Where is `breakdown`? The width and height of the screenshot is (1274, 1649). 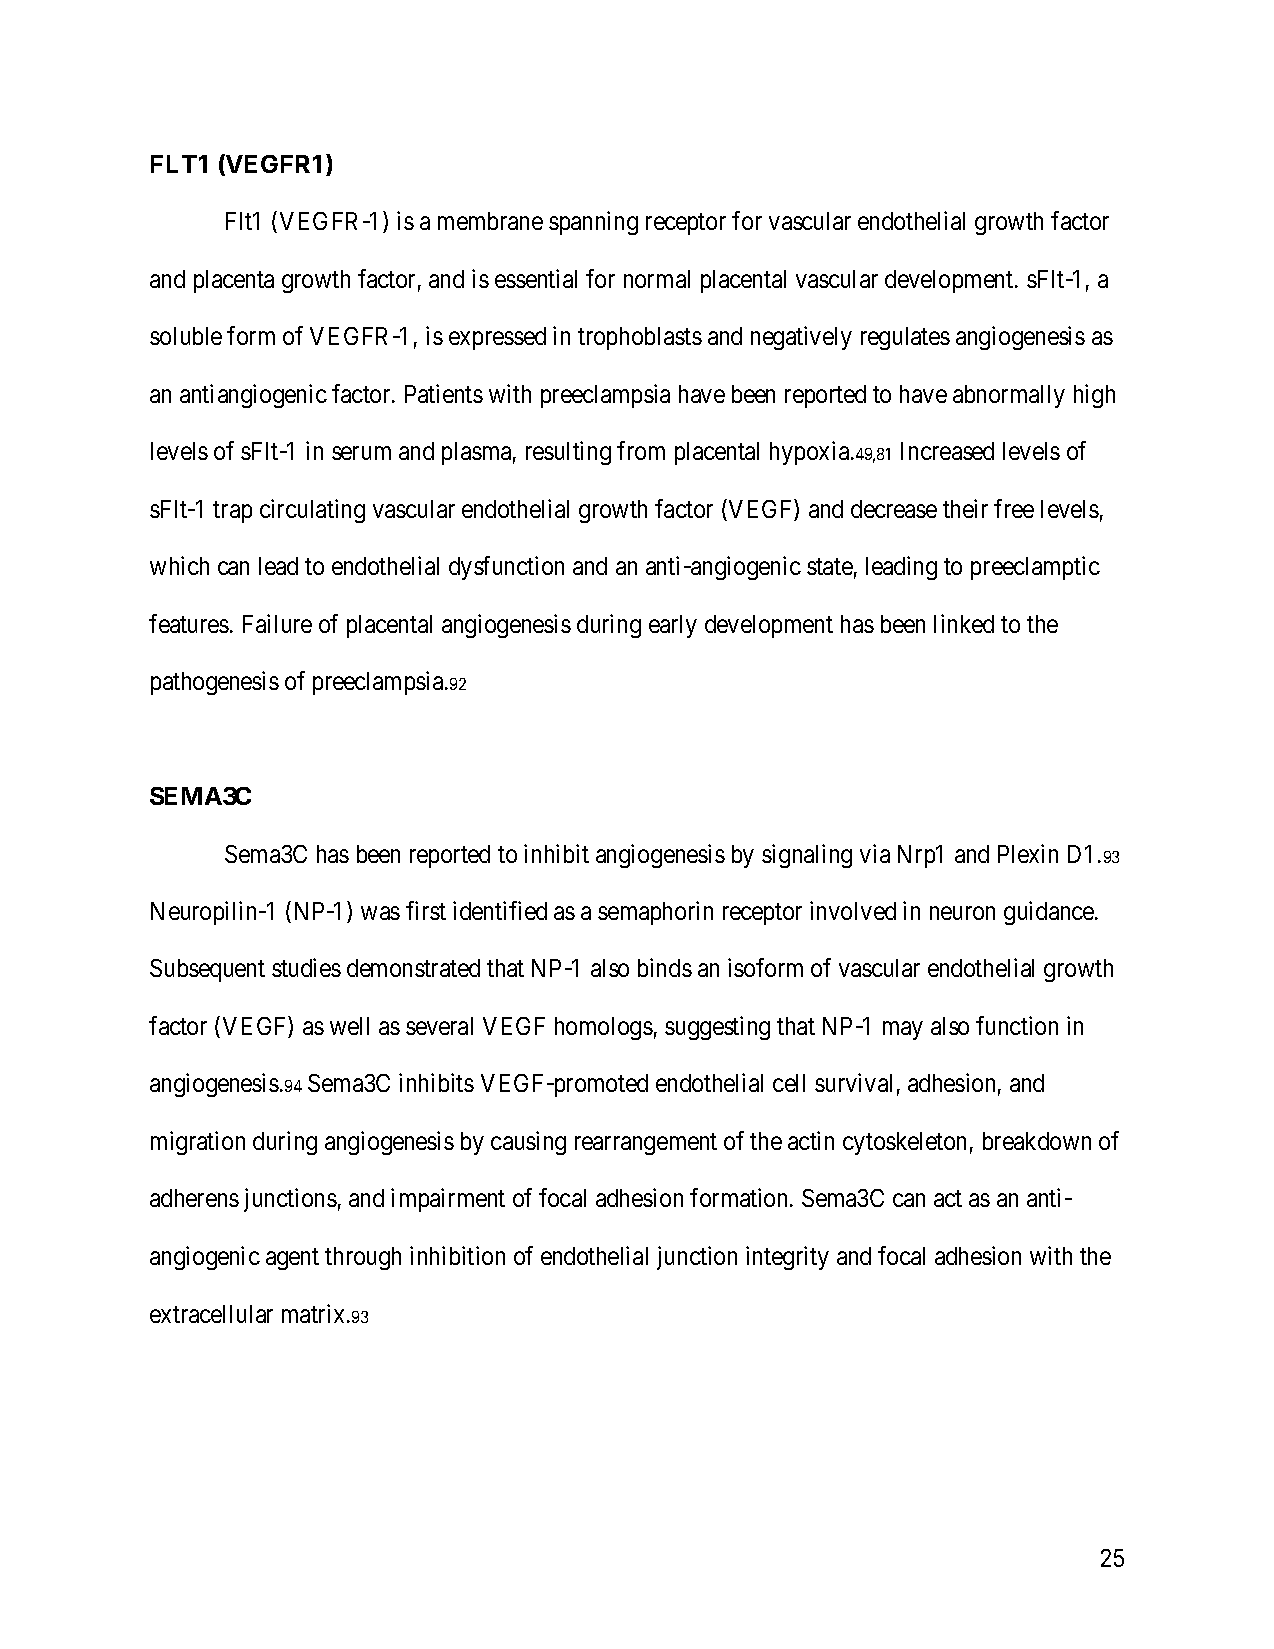
breakdown is located at coordinates (1037, 1141).
